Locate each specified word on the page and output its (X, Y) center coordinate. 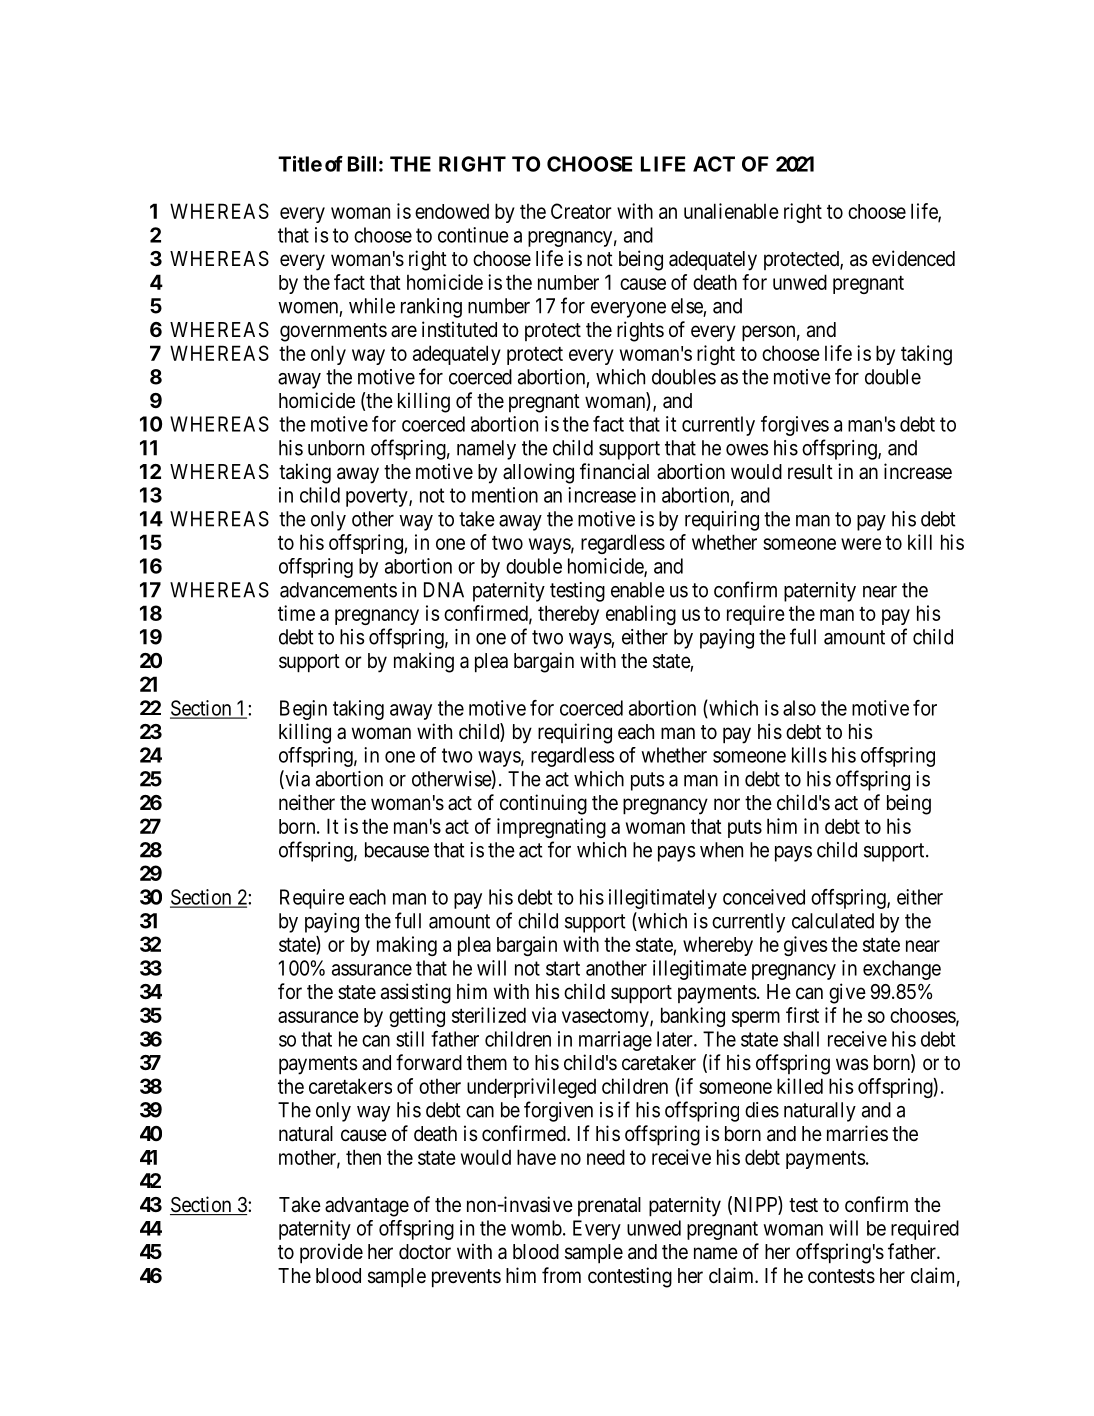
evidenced (913, 258)
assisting (416, 993)
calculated (833, 921)
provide (331, 1253)
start (563, 968)
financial (614, 471)
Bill (362, 164)
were (861, 544)
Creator (581, 211)
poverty (378, 497)
